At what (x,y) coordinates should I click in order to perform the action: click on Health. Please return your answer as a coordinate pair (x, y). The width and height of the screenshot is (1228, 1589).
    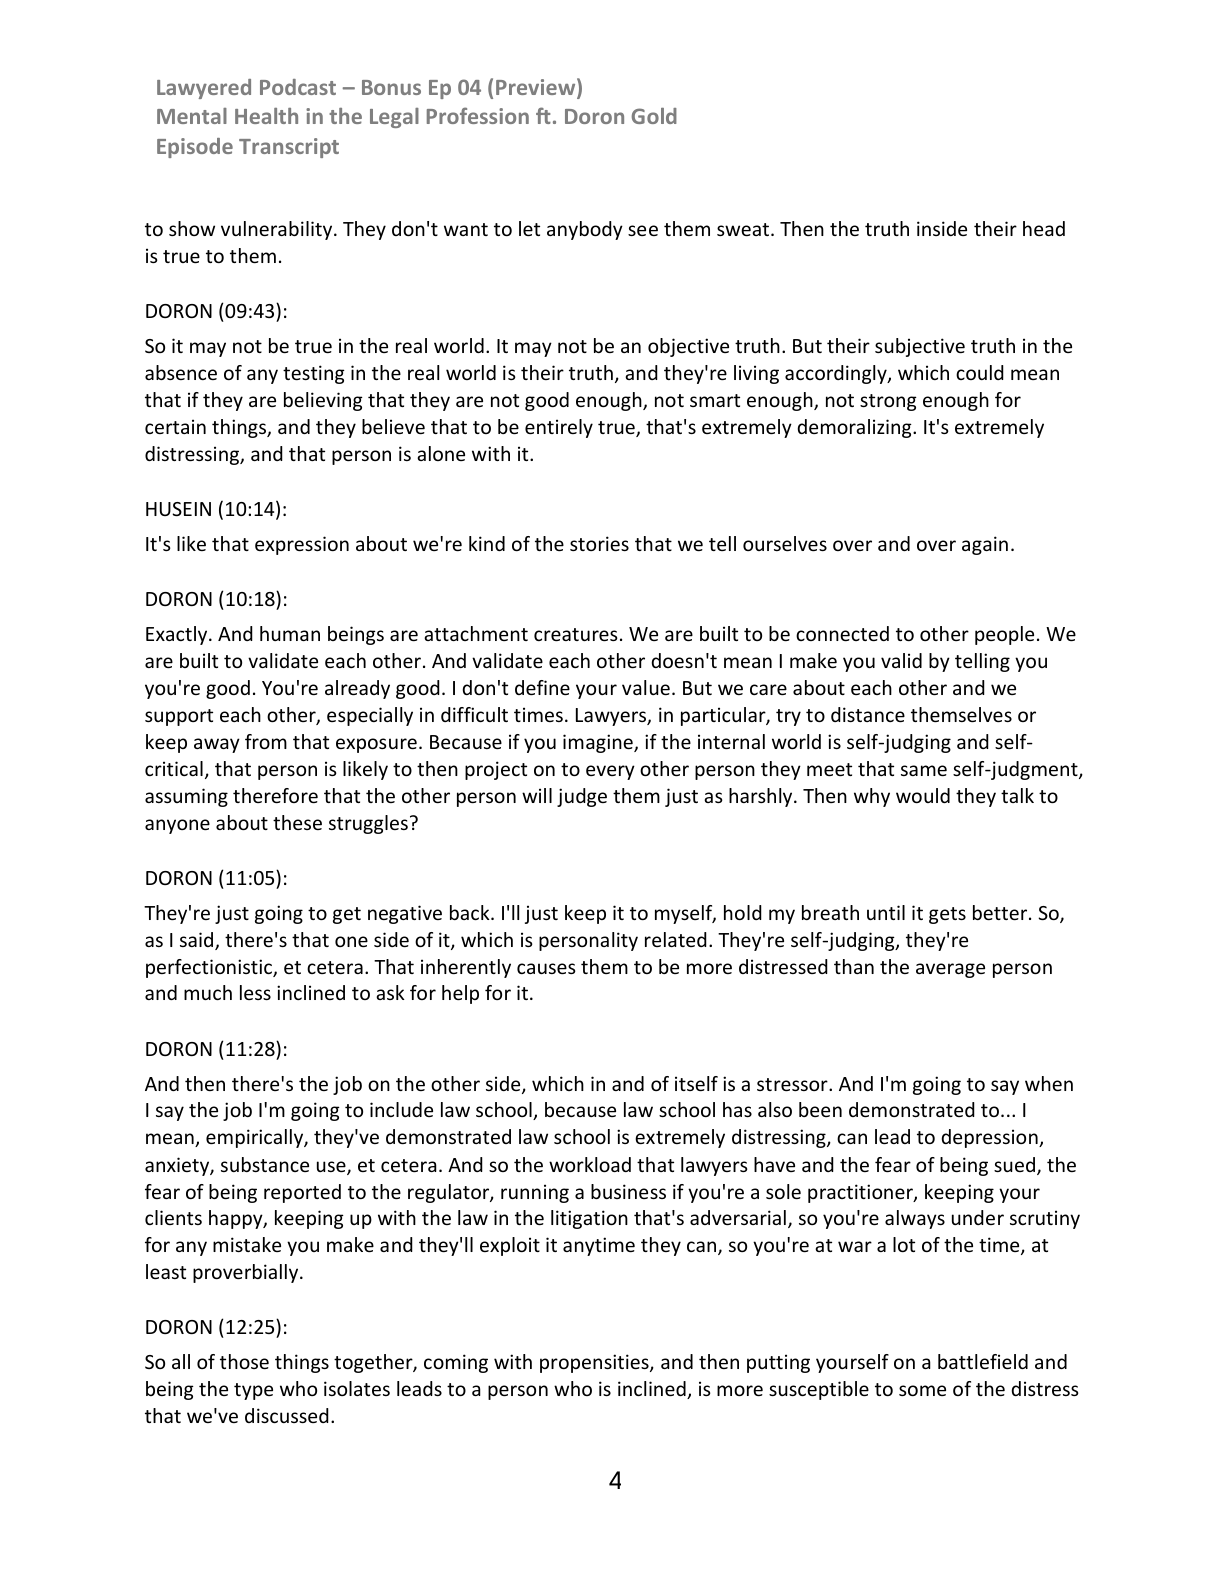
    Looking at the image, I should click on (266, 116).
